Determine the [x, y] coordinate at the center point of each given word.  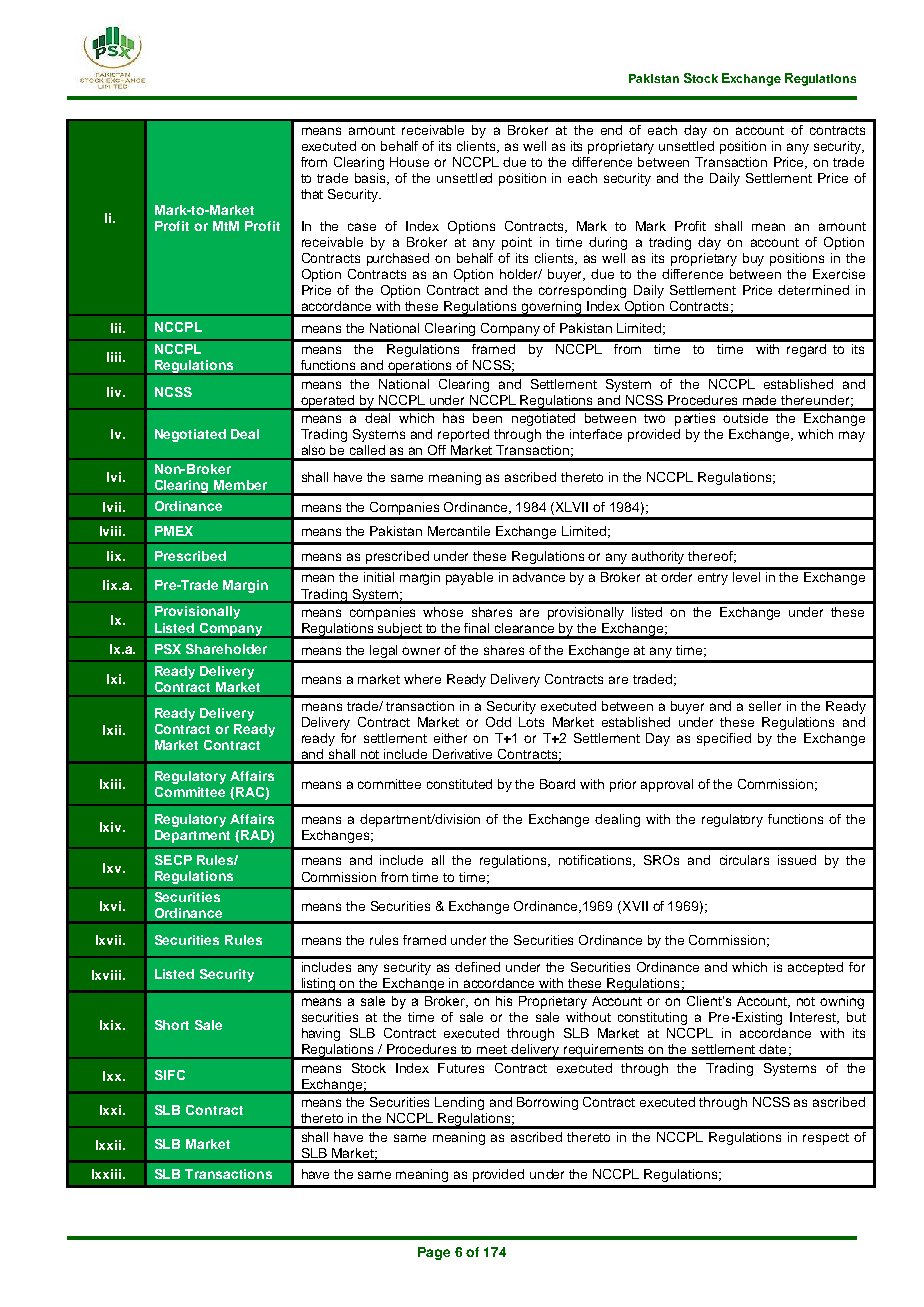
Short [172, 1025]
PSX [168, 649]
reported [463, 435]
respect [826, 1139]
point [517, 243]
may [852, 436]
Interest [814, 1018]
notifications [596, 861]
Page [434, 1253]
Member [240, 485]
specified [724, 739]
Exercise [839, 274]
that [312, 194]
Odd [498, 722]
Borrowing [547, 1103]
